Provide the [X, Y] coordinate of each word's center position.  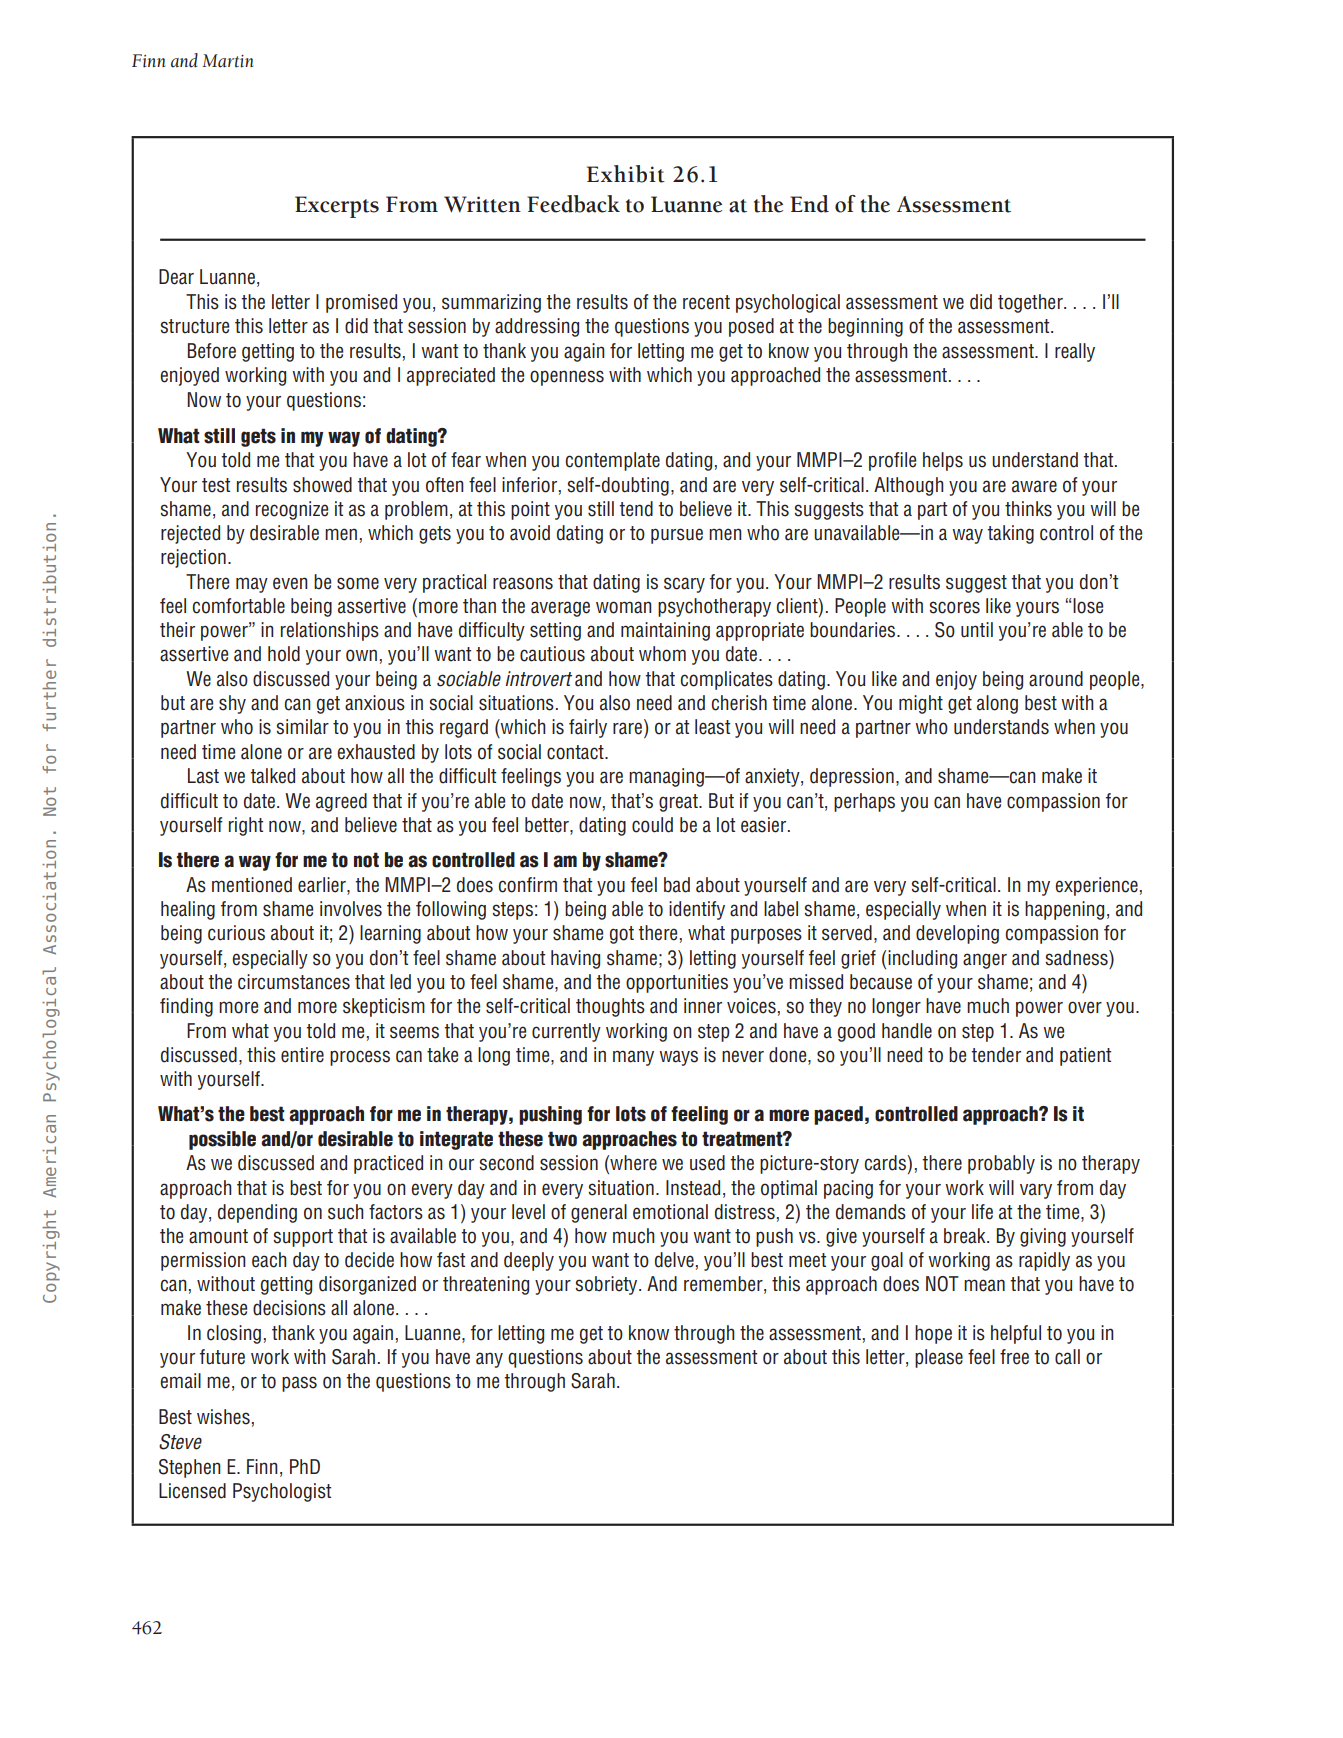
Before [212, 351]
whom [662, 654]
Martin [228, 61]
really [1075, 352]
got [622, 935]
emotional [670, 1212]
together [1031, 303]
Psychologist [282, 1492]
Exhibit [626, 174]
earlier [323, 886]
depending [257, 1213]
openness [567, 378]
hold [284, 654]
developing [957, 934]
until [977, 629]
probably [1001, 1164]
